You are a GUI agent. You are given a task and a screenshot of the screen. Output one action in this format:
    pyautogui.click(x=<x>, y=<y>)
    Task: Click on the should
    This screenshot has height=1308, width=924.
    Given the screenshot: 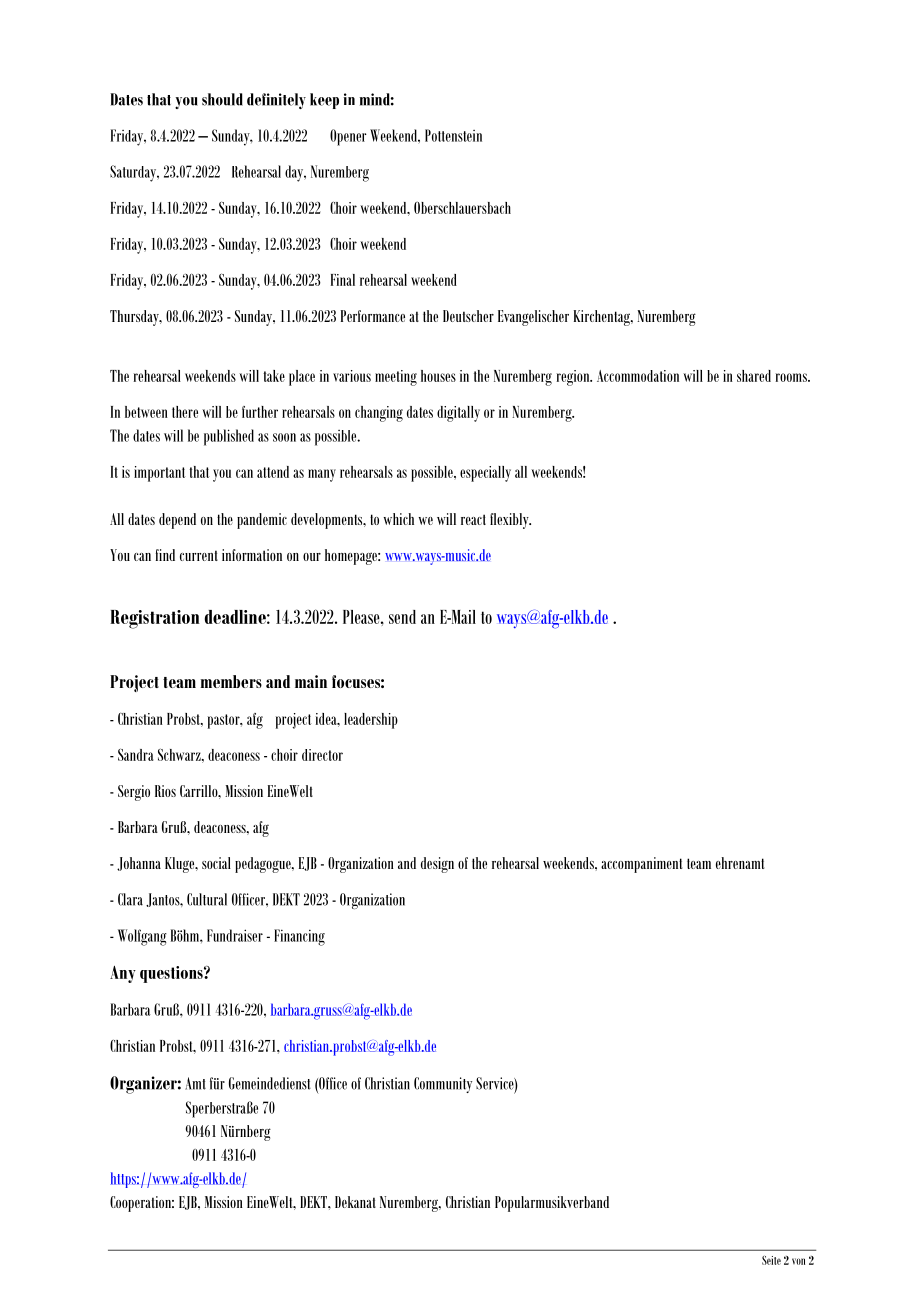 What is the action you would take?
    pyautogui.click(x=222, y=99)
